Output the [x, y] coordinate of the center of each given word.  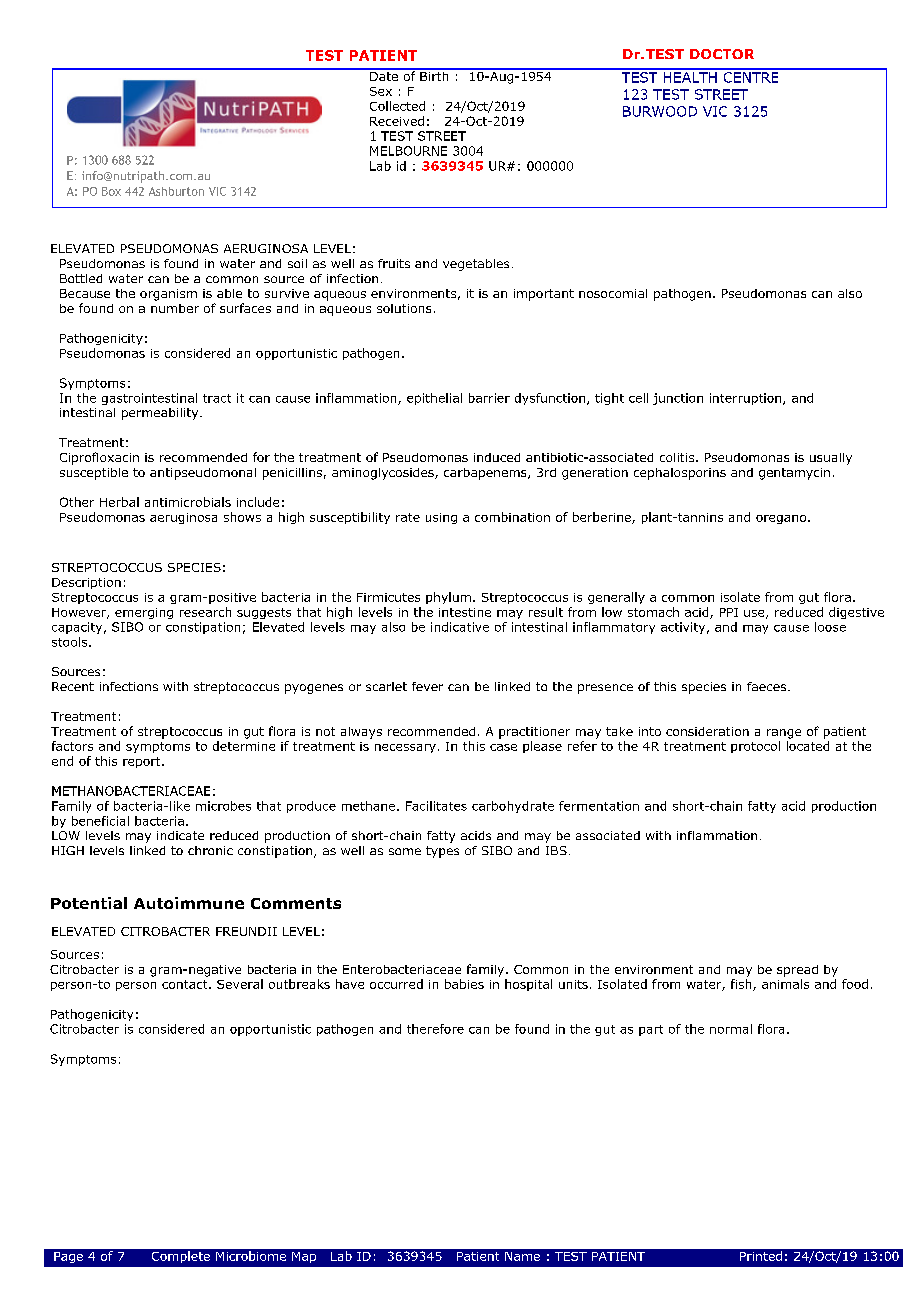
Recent [73, 686]
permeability [161, 414]
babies [464, 984]
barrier [489, 398]
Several [240, 984]
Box [111, 191]
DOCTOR [722, 54]
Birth [434, 75]
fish [742, 985]
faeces [768, 686]
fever [427, 686]
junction [678, 399]
